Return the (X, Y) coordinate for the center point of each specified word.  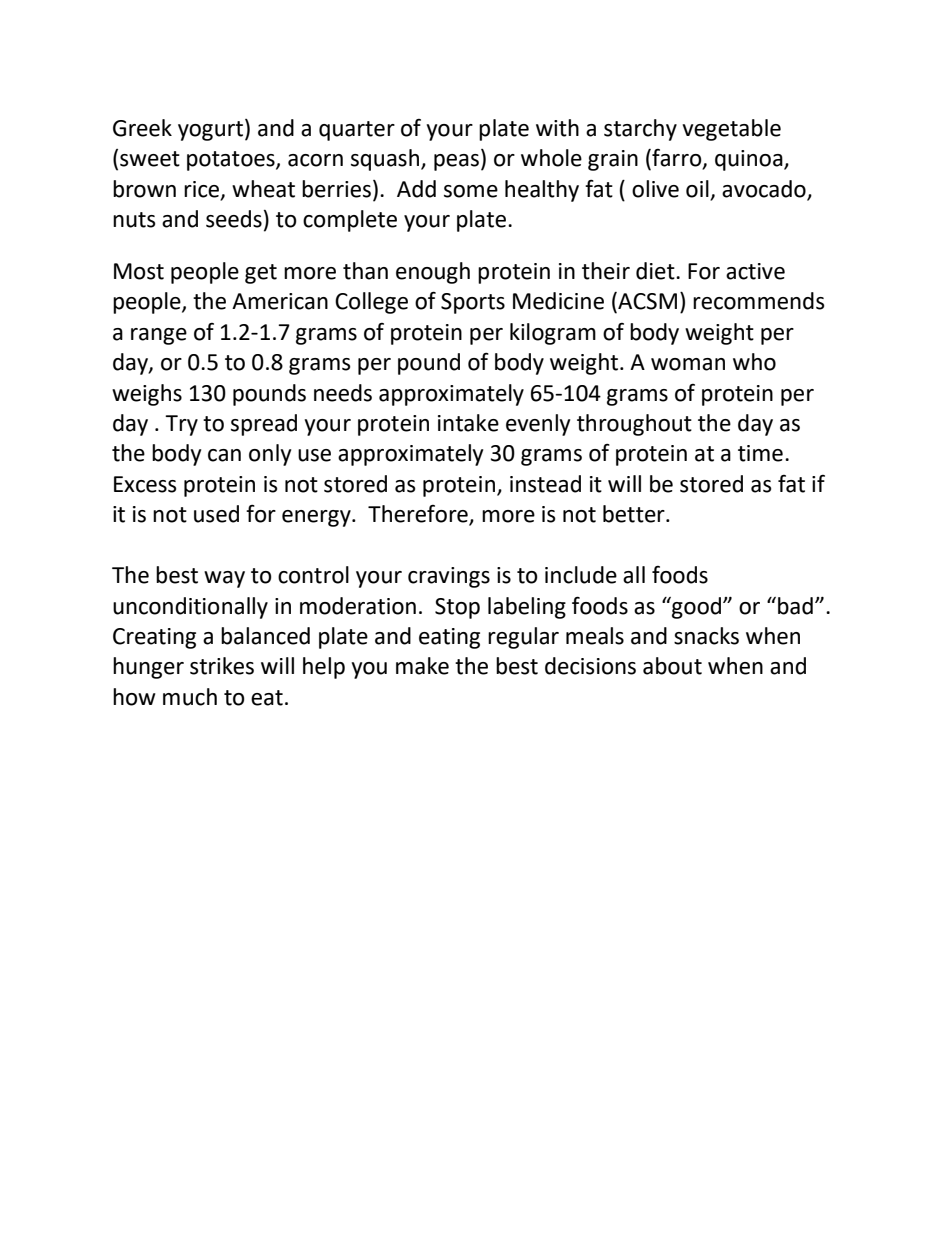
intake (468, 423)
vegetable (731, 130)
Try (181, 425)
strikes (222, 666)
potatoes (232, 161)
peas (456, 162)
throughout (634, 425)
